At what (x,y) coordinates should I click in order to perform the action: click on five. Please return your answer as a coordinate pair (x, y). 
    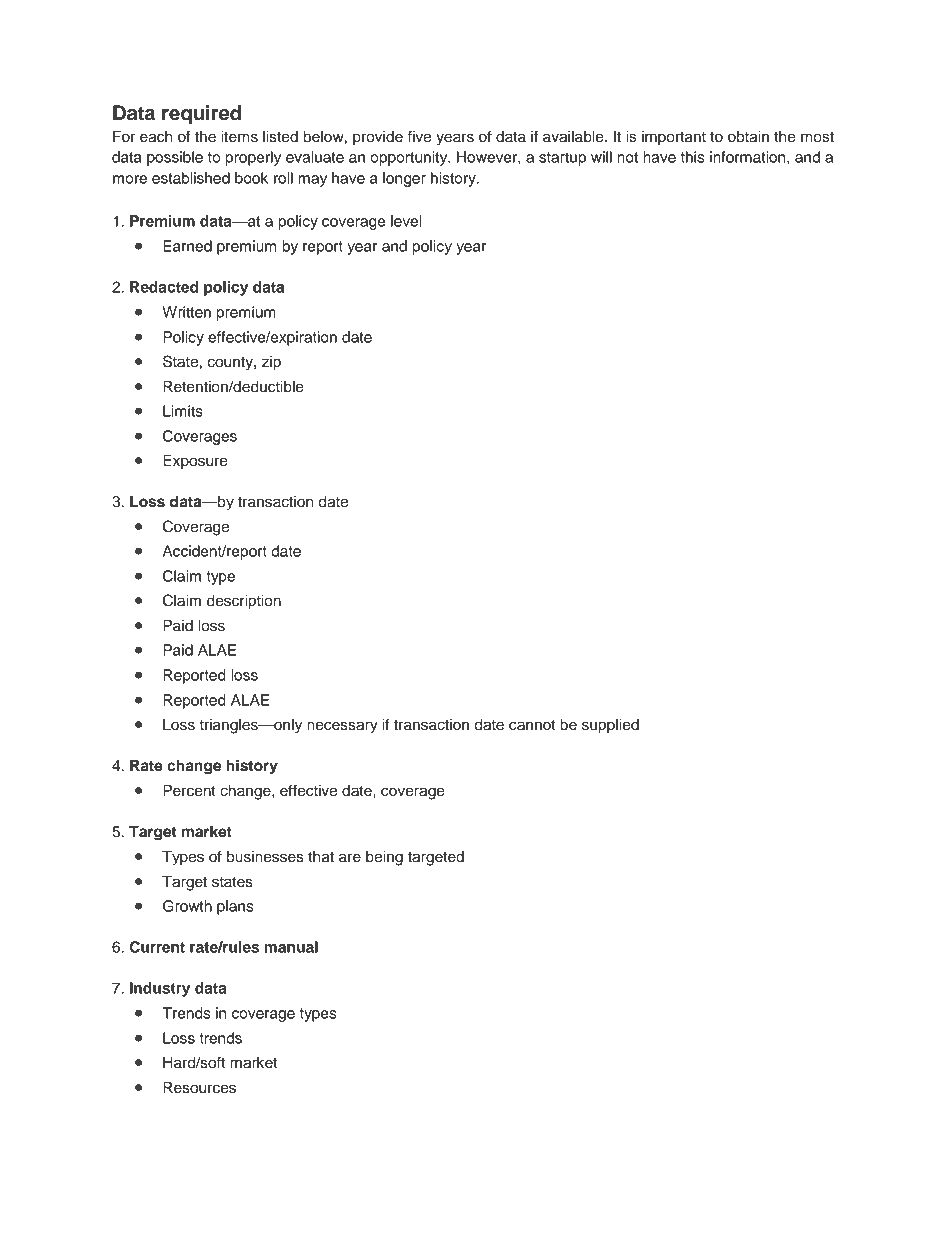
    Looking at the image, I should click on (419, 136).
